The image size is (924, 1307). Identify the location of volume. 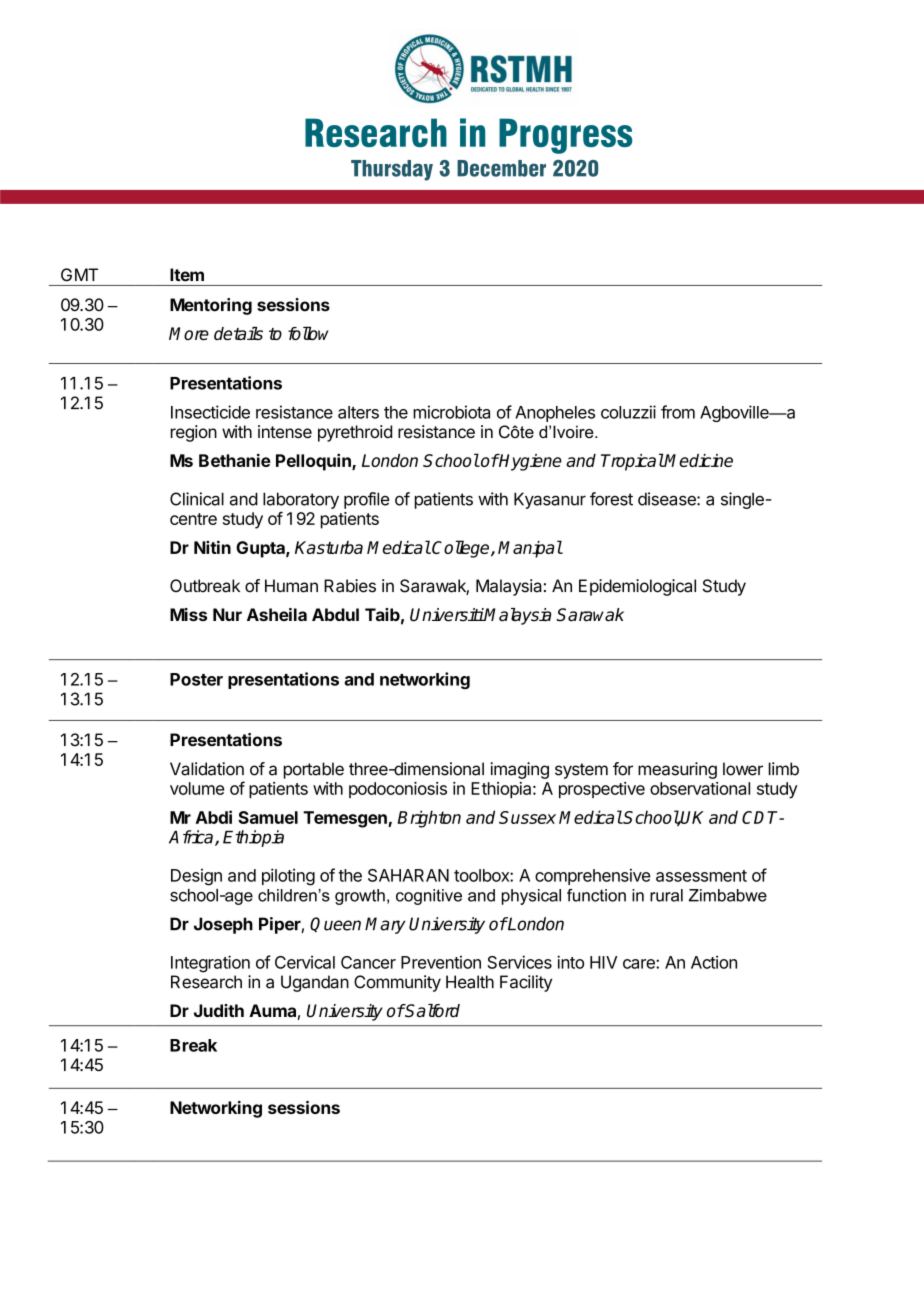
(197, 788).
